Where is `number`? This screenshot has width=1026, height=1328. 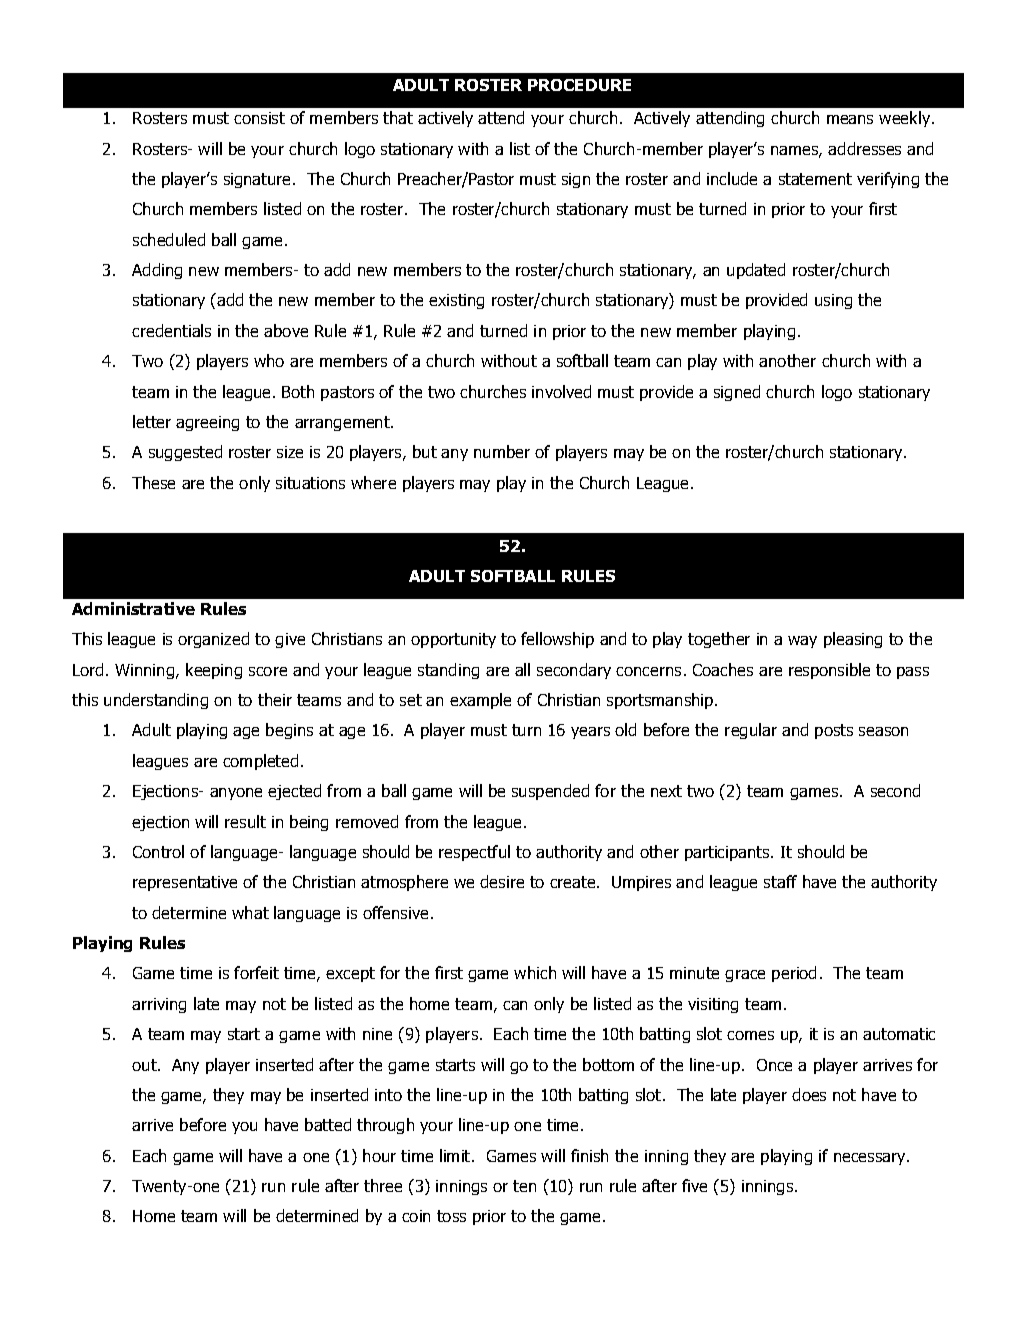 number is located at coordinates (502, 451).
